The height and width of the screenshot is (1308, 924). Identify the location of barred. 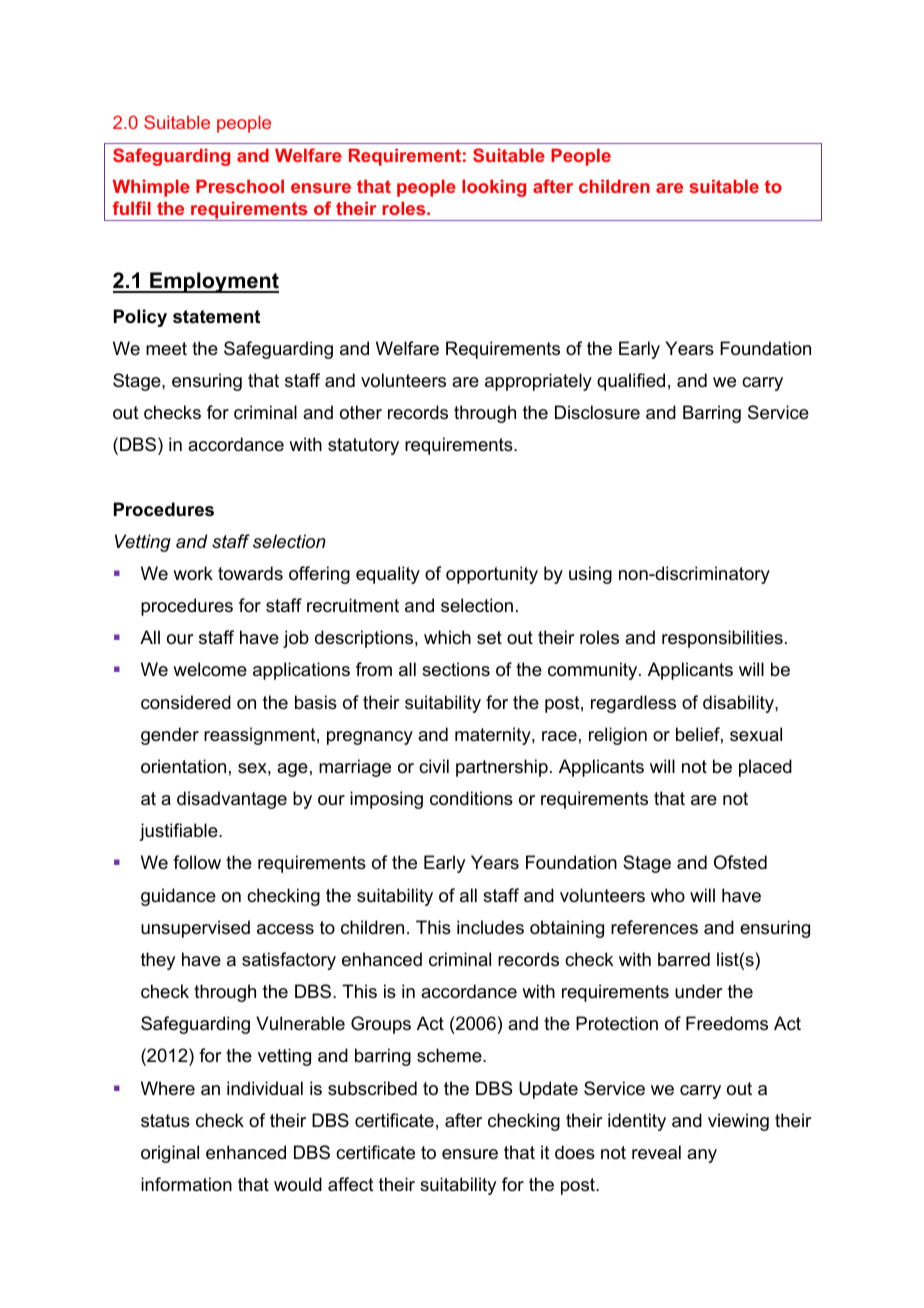
(684, 959).
